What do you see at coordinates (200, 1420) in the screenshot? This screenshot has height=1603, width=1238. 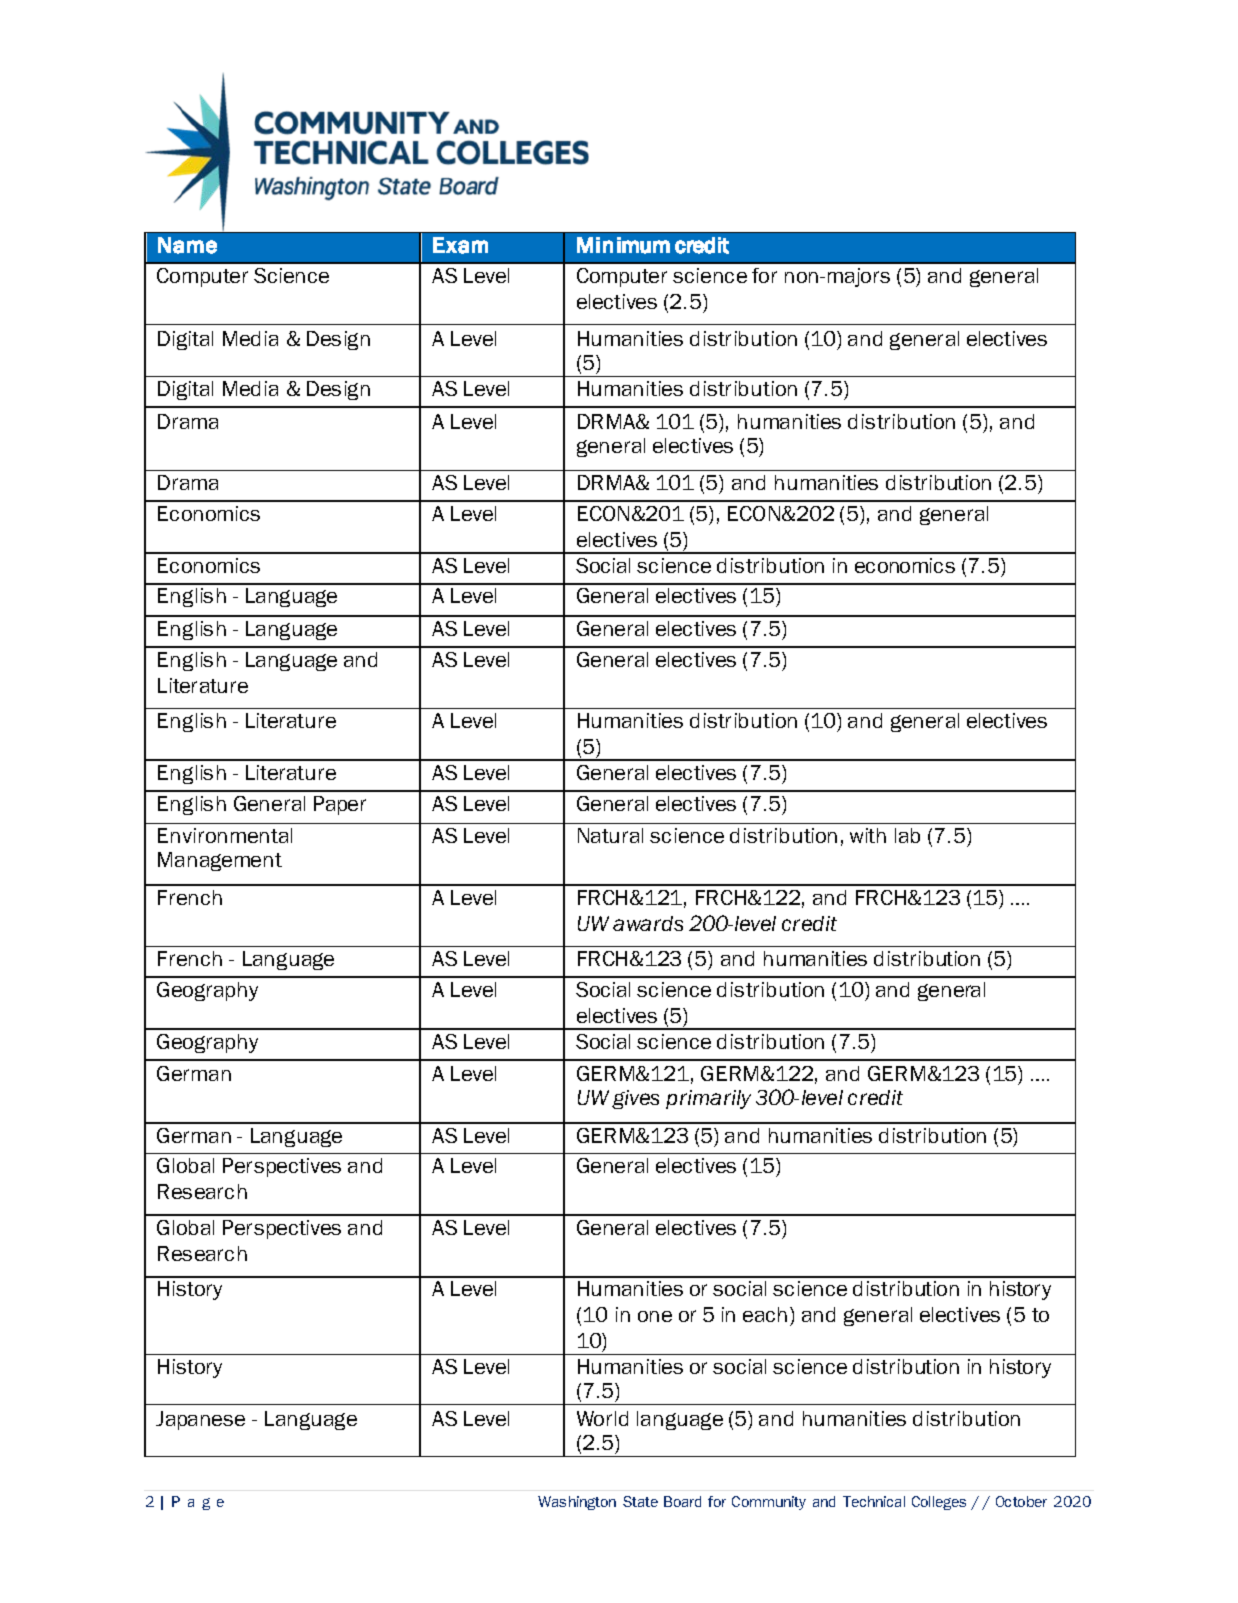 I see `Japanese` at bounding box center [200, 1420].
